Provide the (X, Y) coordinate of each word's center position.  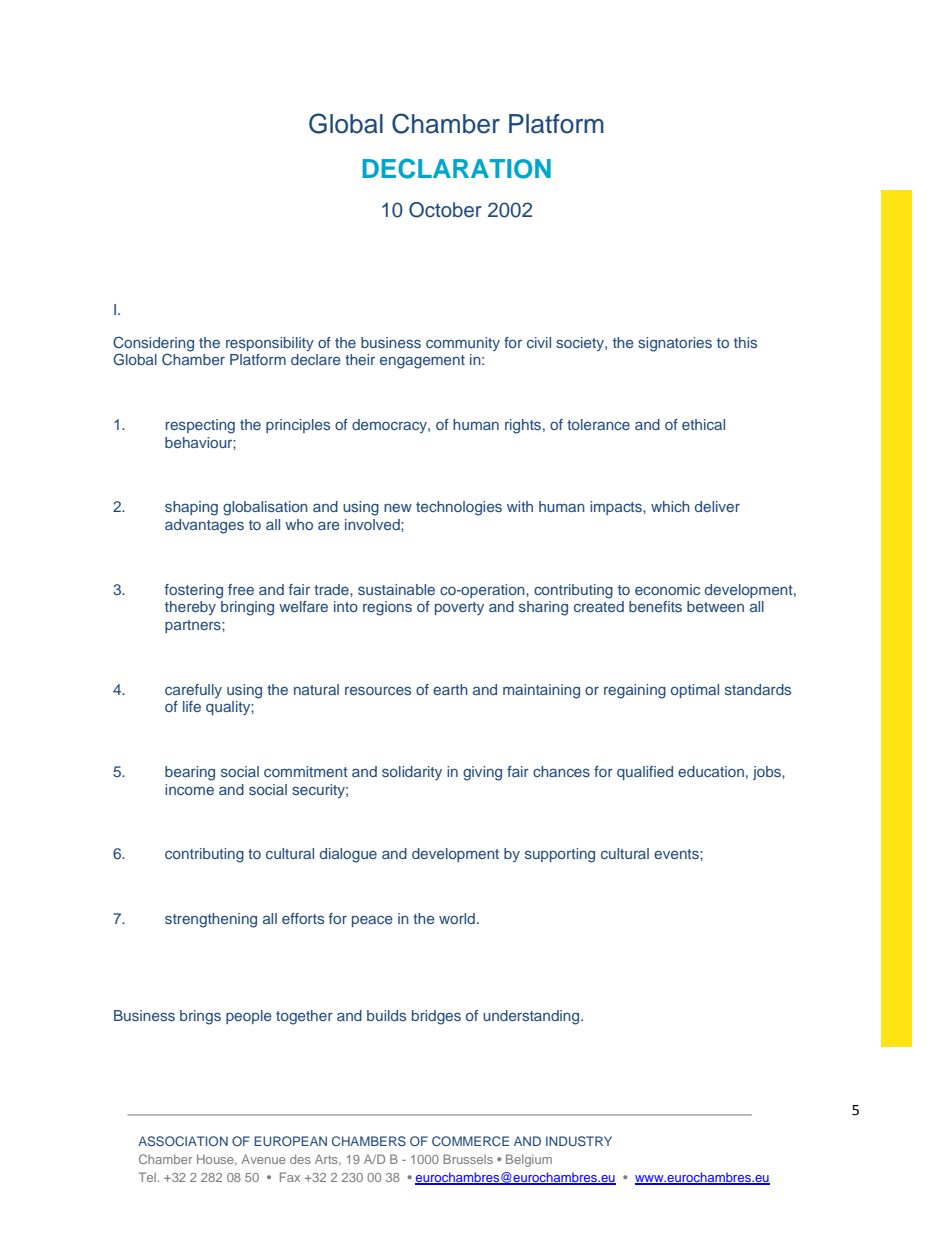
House (216, 1160)
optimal (695, 691)
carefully (193, 691)
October (445, 210)
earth (450, 689)
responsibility (270, 344)
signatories (675, 344)
